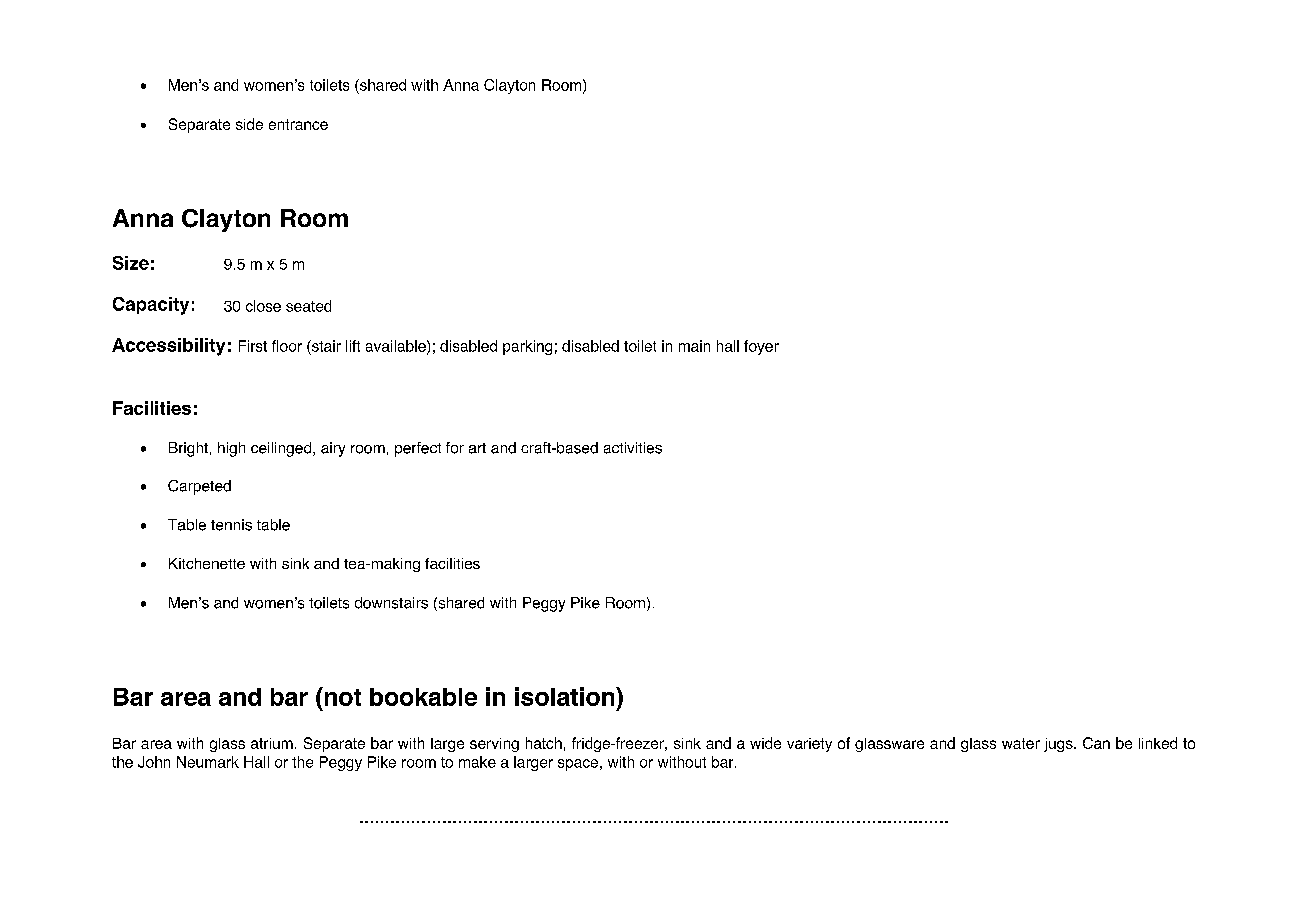  Describe the element at coordinates (566, 696) in the document. I see `isolation` at that location.
